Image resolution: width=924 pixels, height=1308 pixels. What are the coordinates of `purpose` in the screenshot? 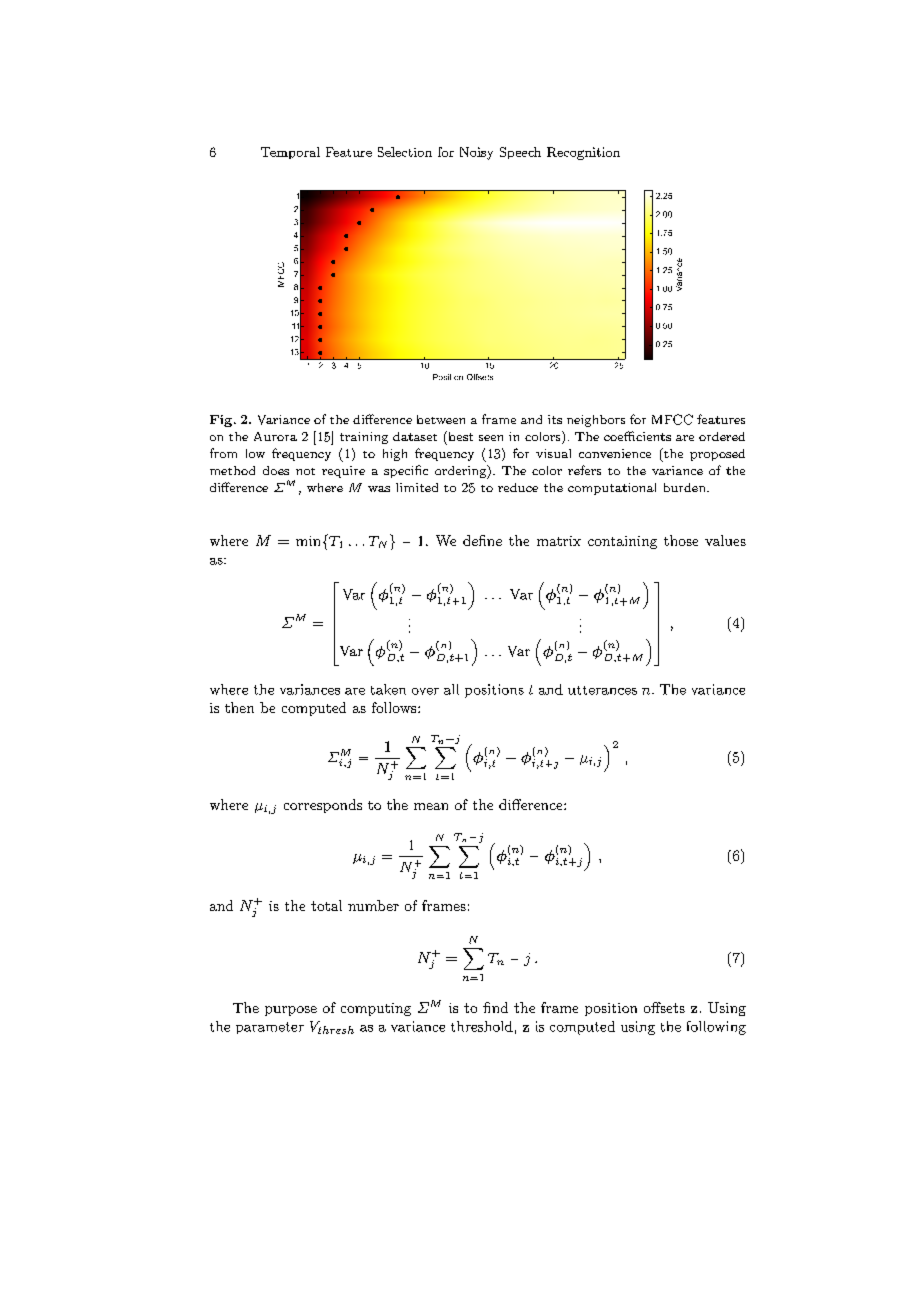 It's located at (291, 1011).
